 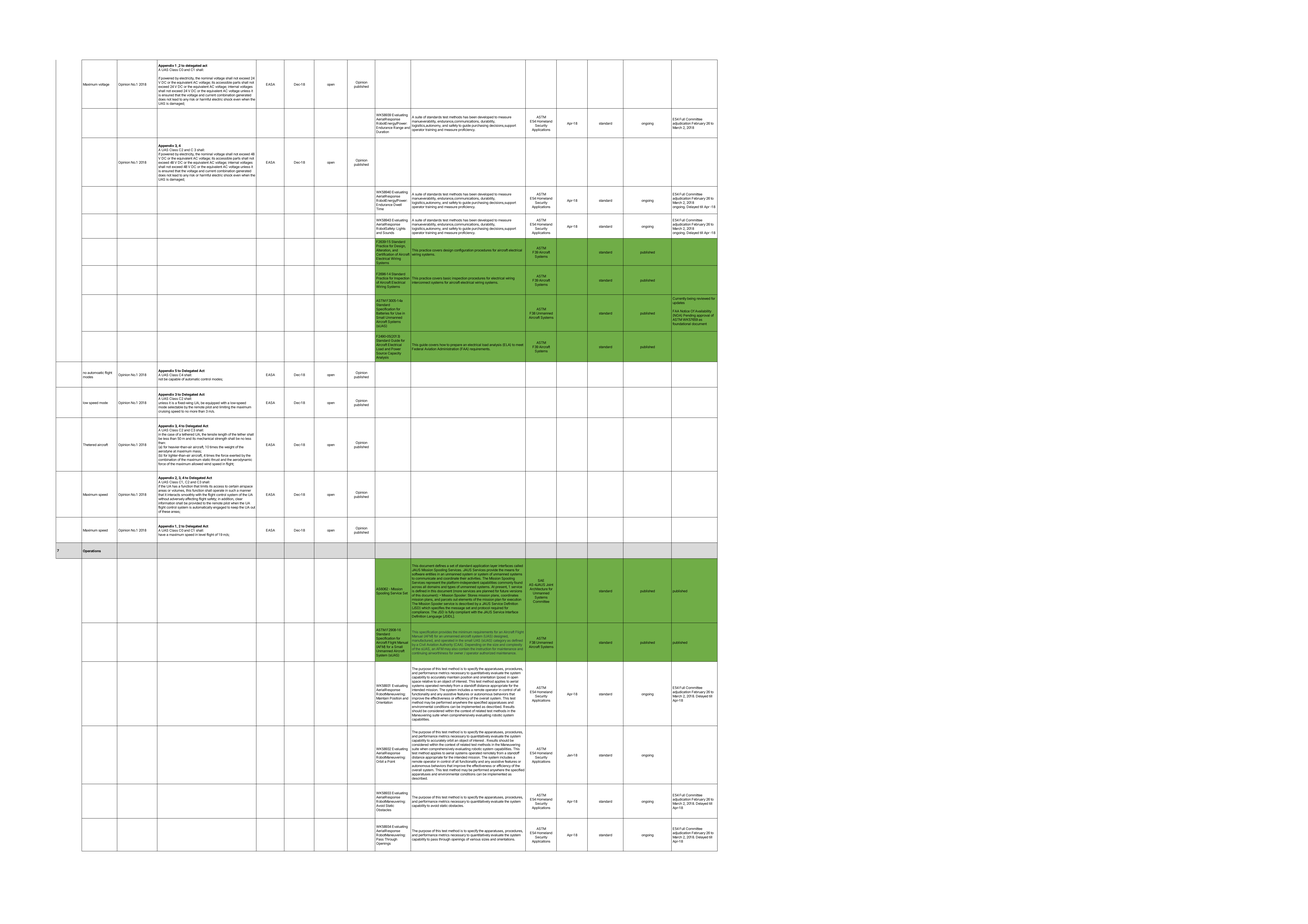 What do you see at coordinates (421, 282) in the image?
I see `interconnect` at bounding box center [421, 282].
